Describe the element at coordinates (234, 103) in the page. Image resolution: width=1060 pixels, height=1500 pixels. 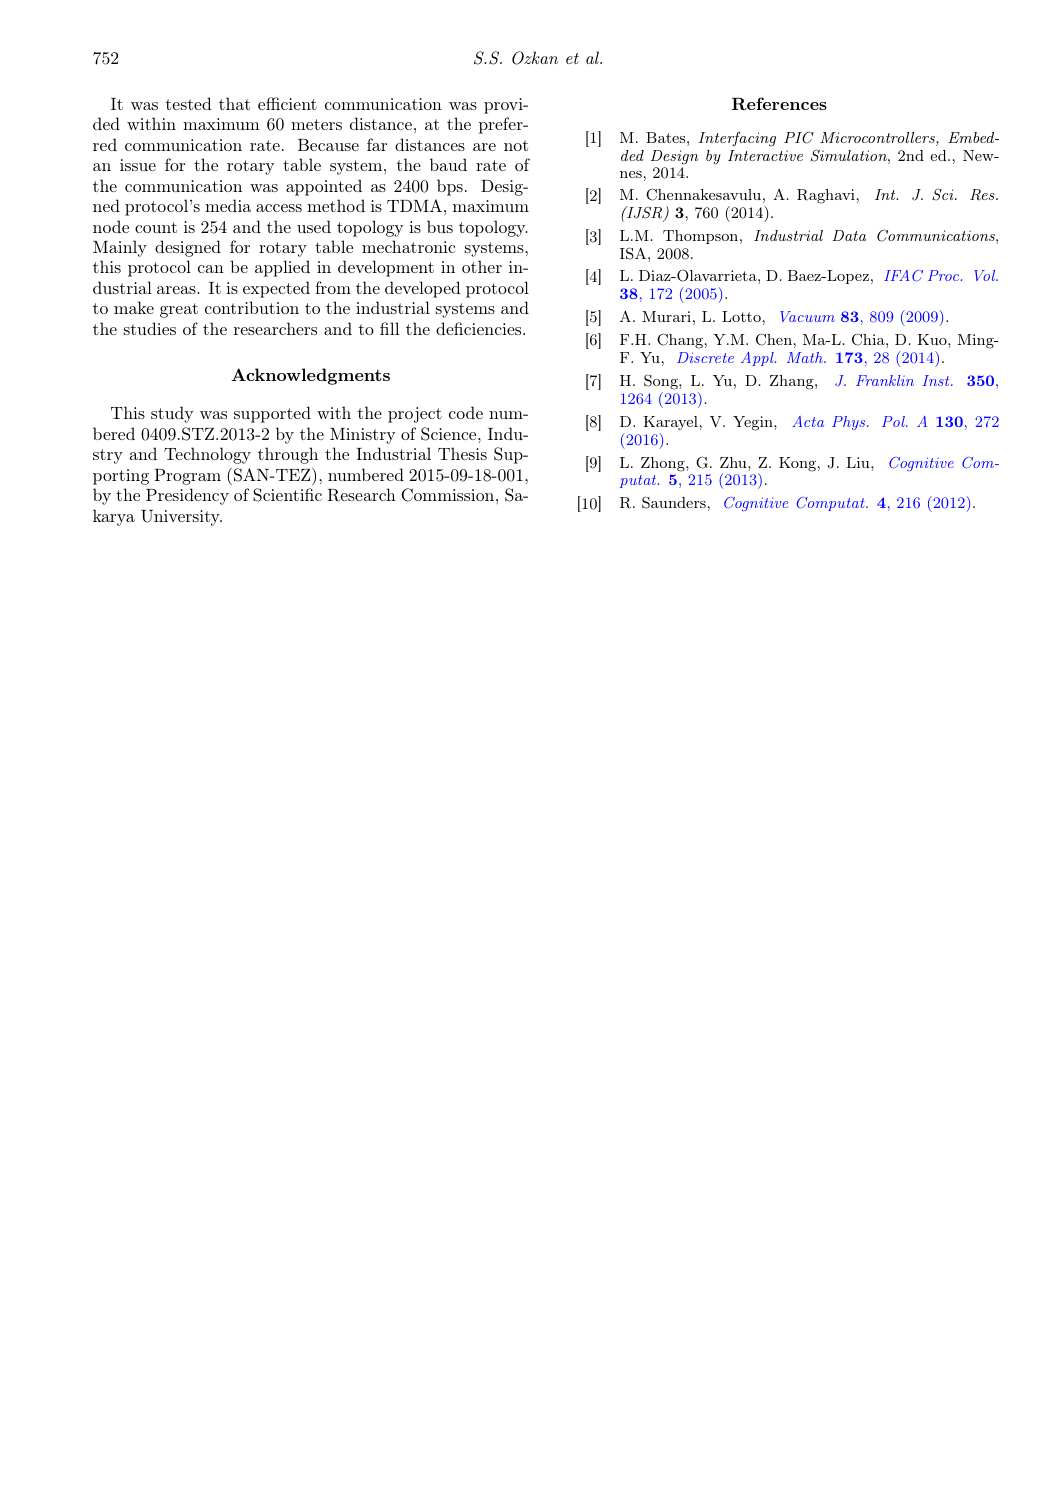
I see `that` at that location.
